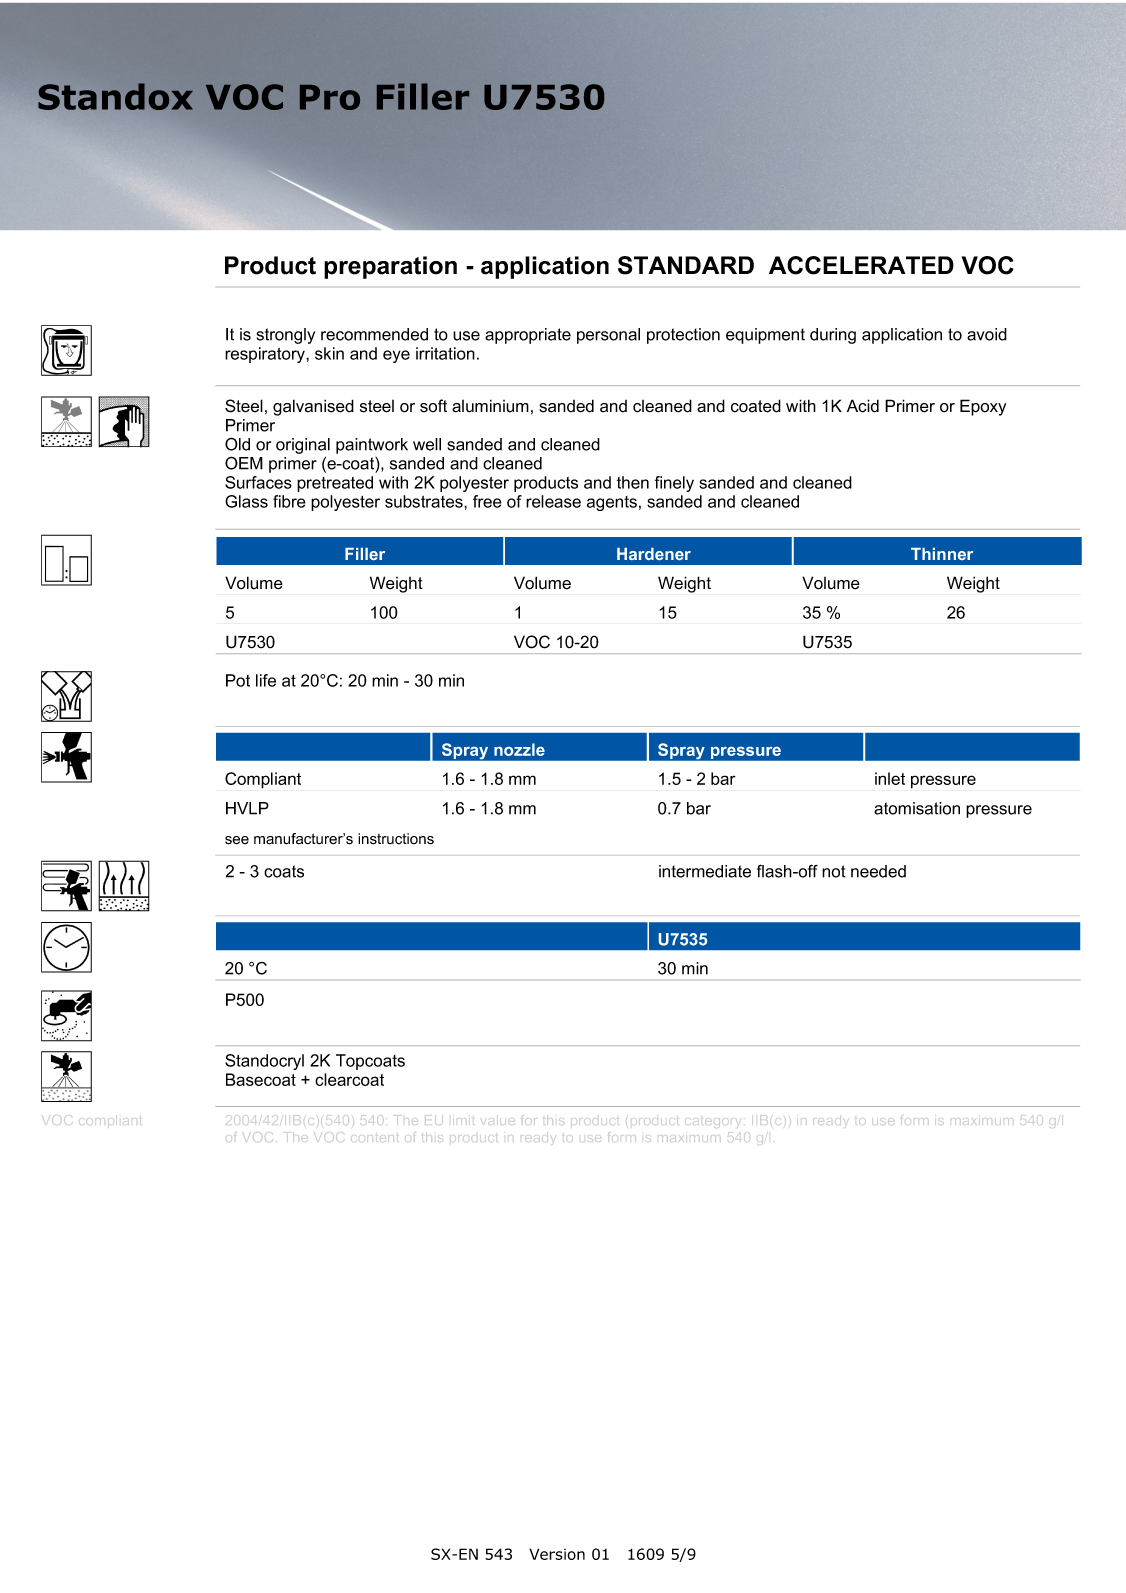 This screenshot has height=1593, width=1126. I want to click on Version, so click(557, 1554).
